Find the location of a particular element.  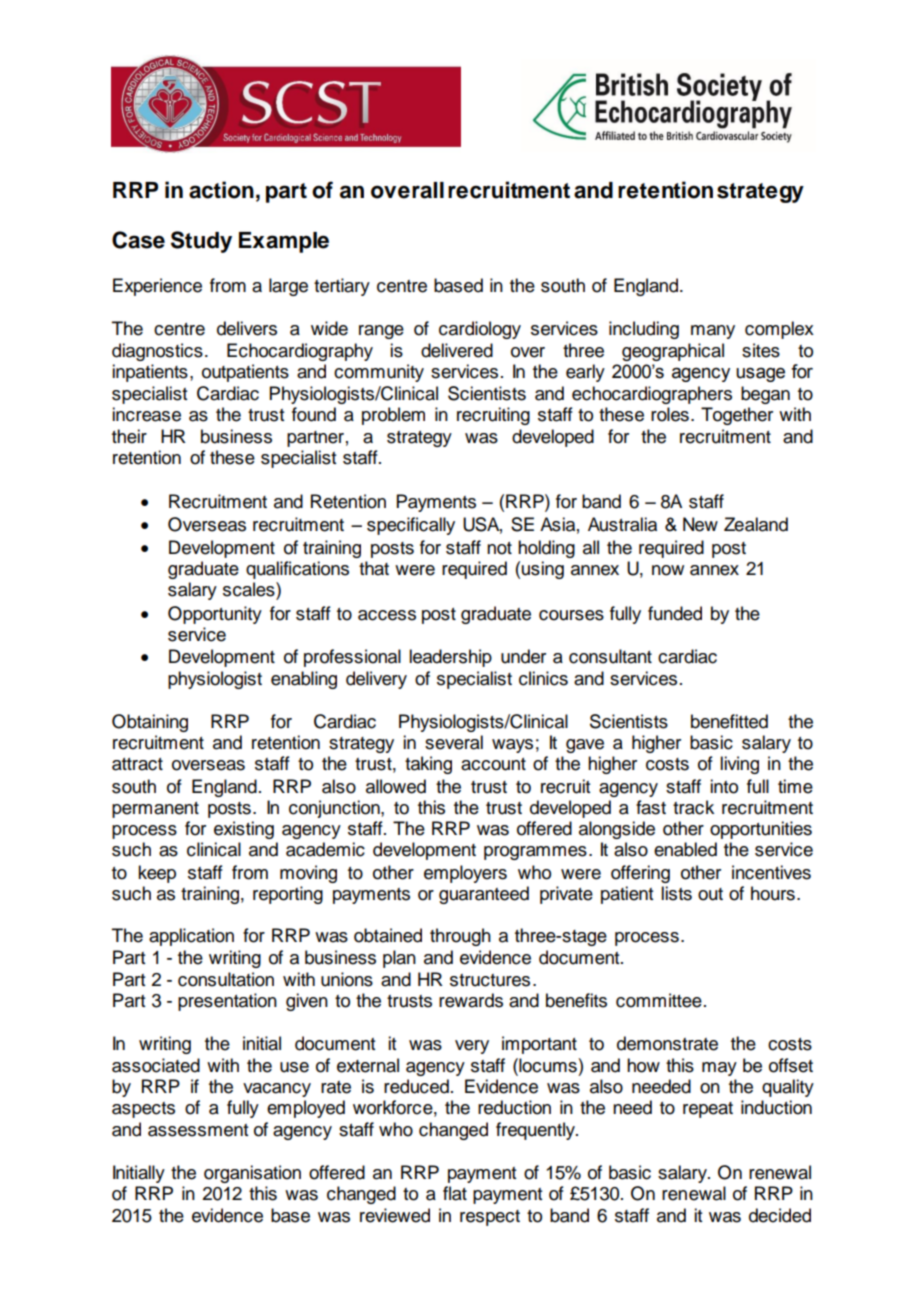

Obtaining is located at coordinates (150, 723).
